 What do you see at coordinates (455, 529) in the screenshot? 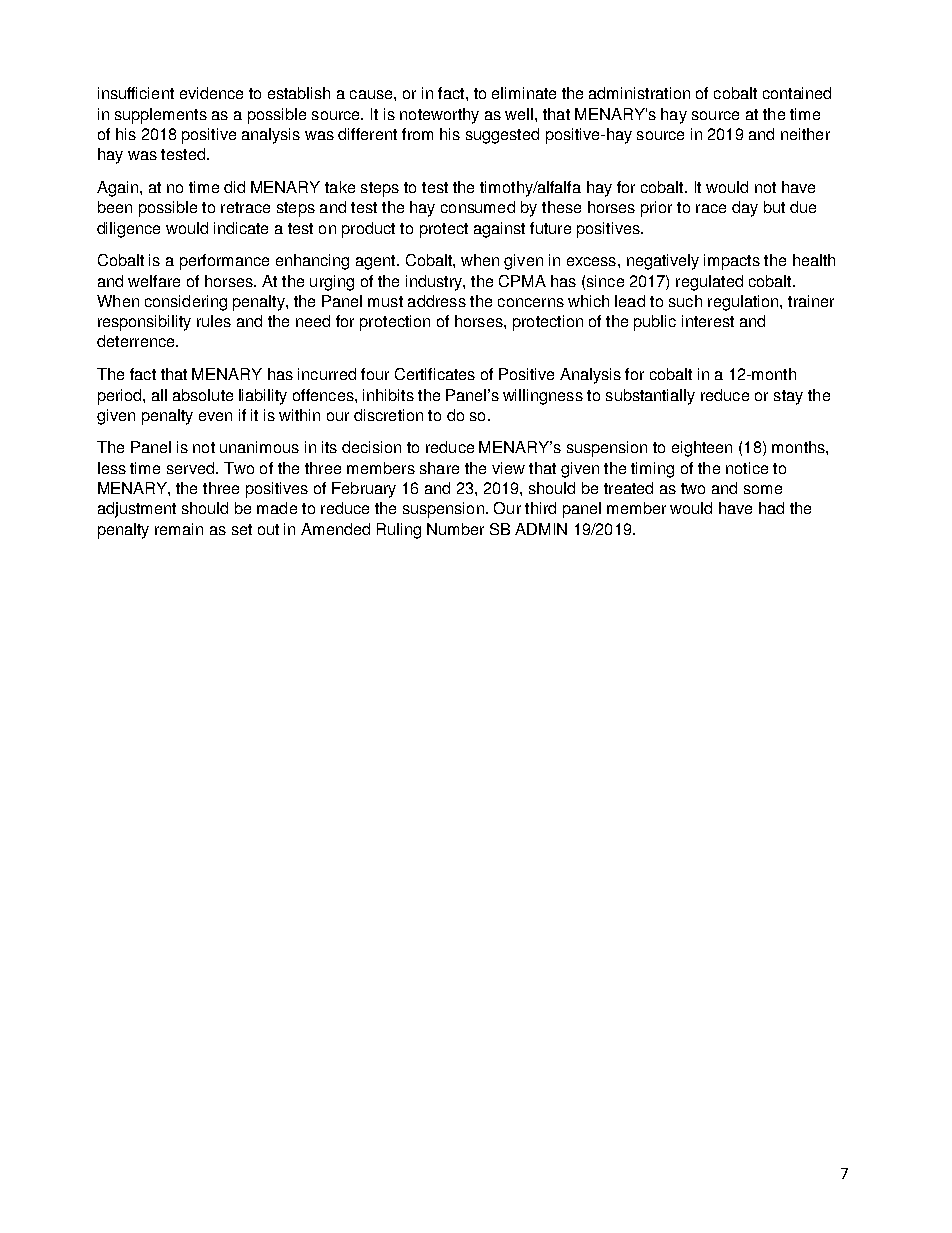
I see `Number` at bounding box center [455, 529].
